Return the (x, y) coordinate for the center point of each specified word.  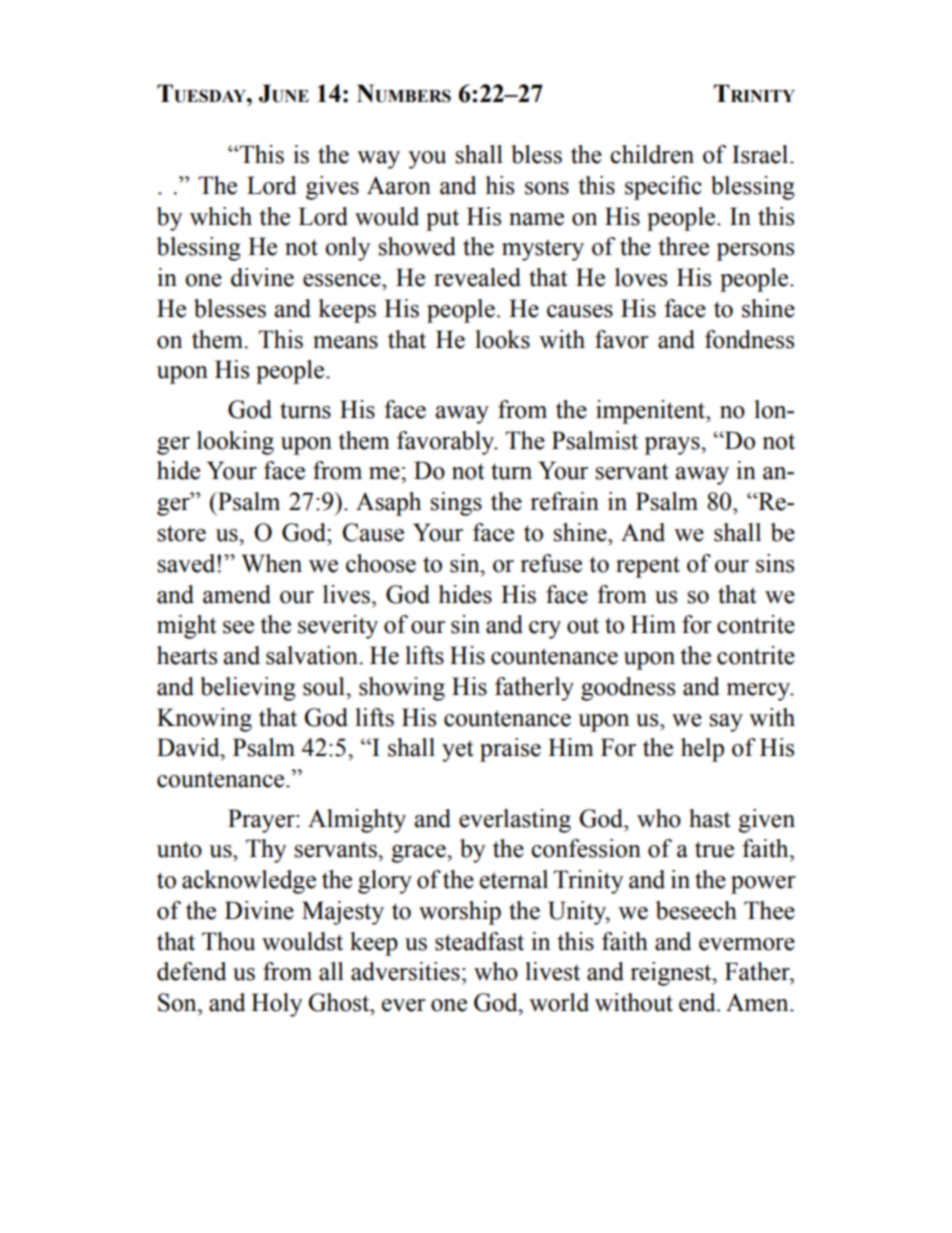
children (652, 154)
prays (673, 446)
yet (458, 751)
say (726, 723)
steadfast (479, 941)
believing (248, 689)
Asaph (388, 504)
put (442, 220)
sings (456, 504)
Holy (276, 1005)
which (221, 216)
